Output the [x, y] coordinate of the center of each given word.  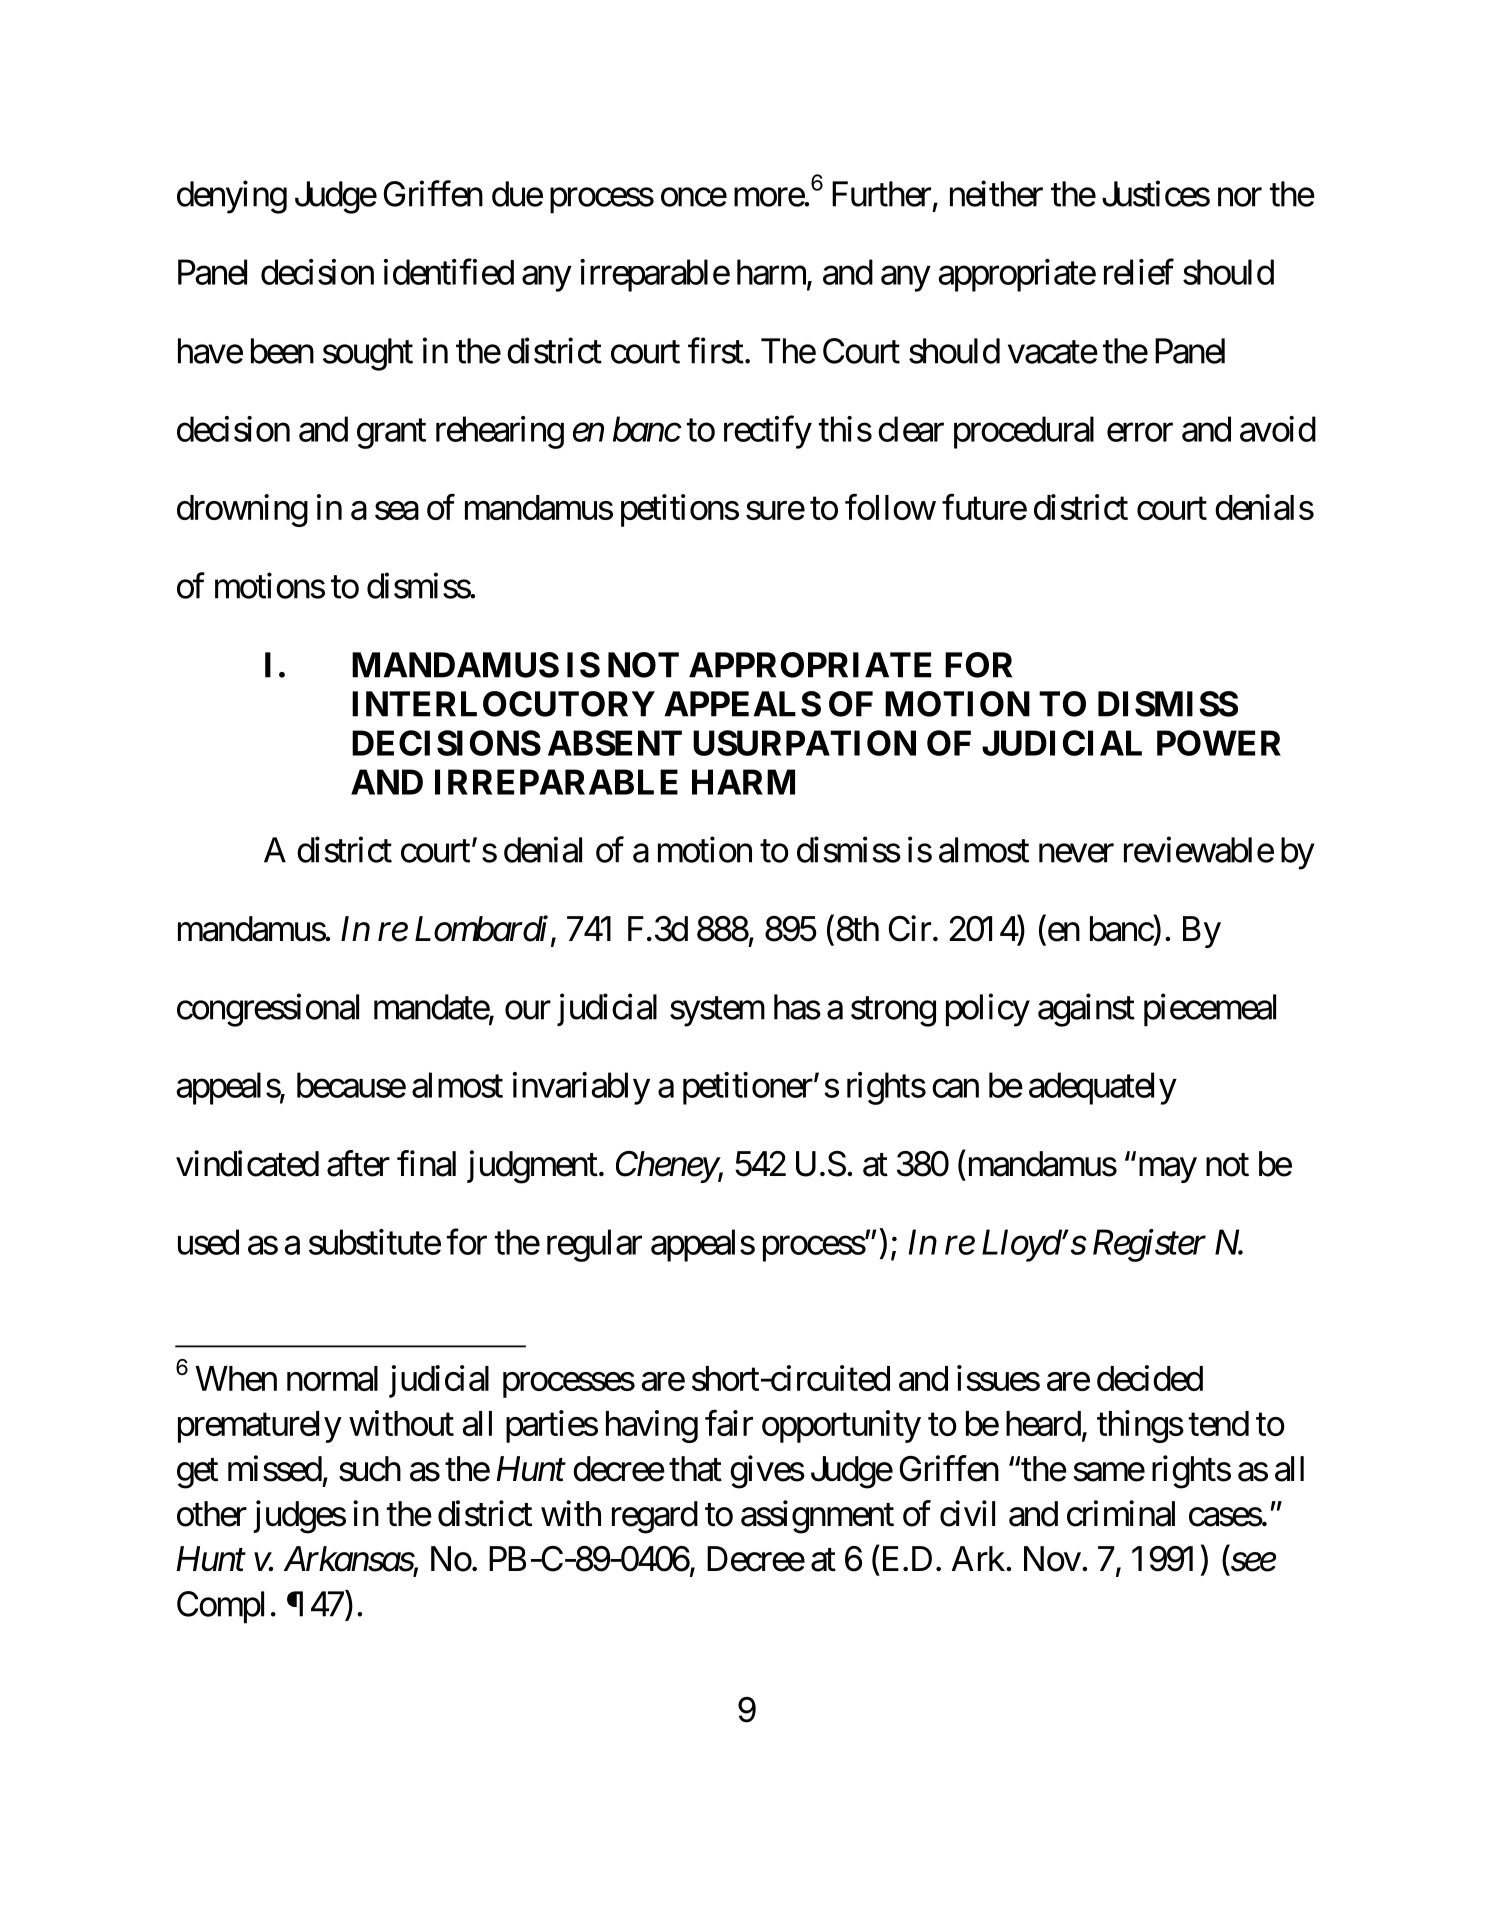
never [1076, 853]
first [716, 350]
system [717, 1012]
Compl [220, 1607]
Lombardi [481, 928]
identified [449, 272]
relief [1139, 272]
